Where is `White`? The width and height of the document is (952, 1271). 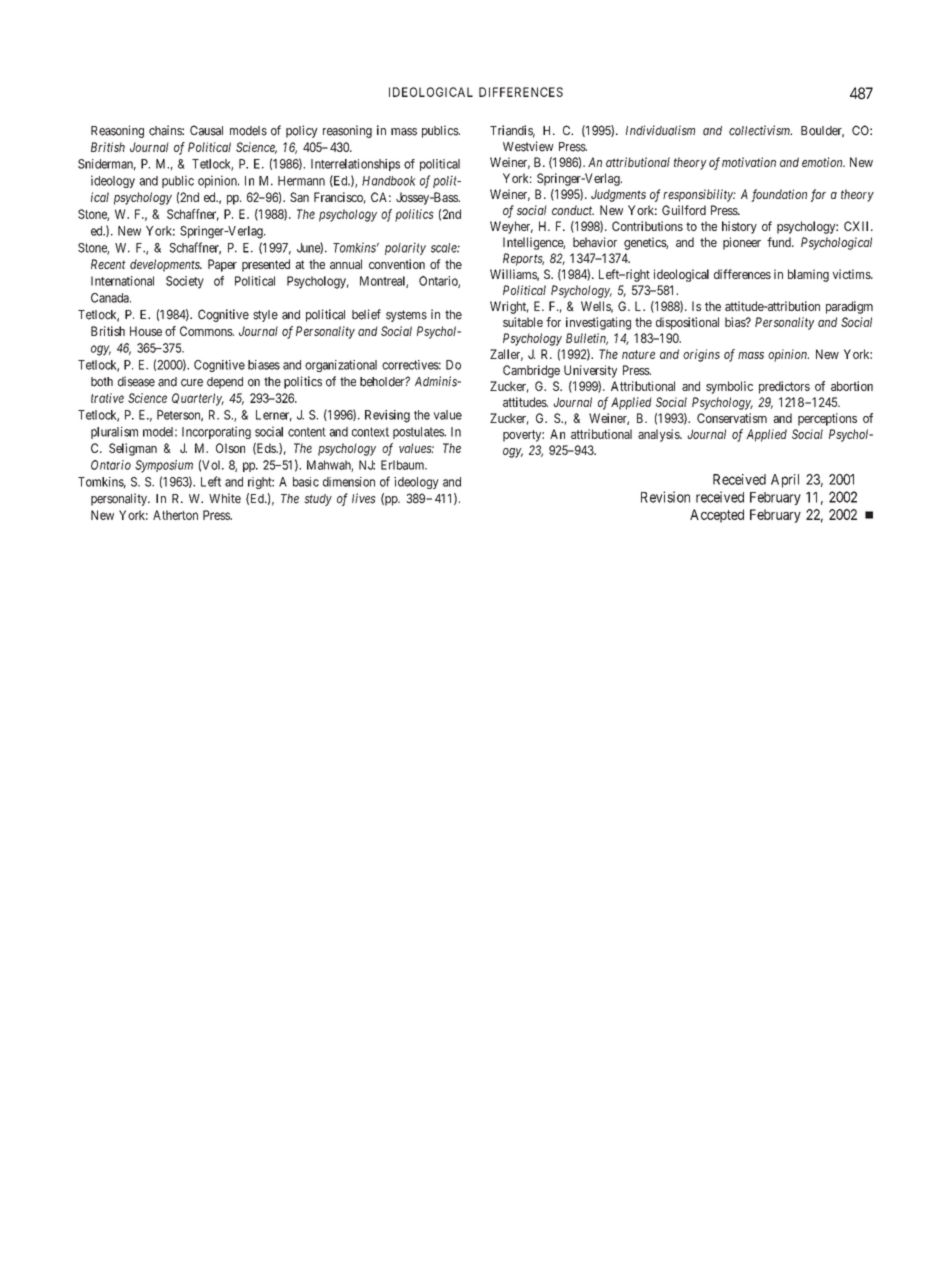
White is located at coordinates (225, 498).
